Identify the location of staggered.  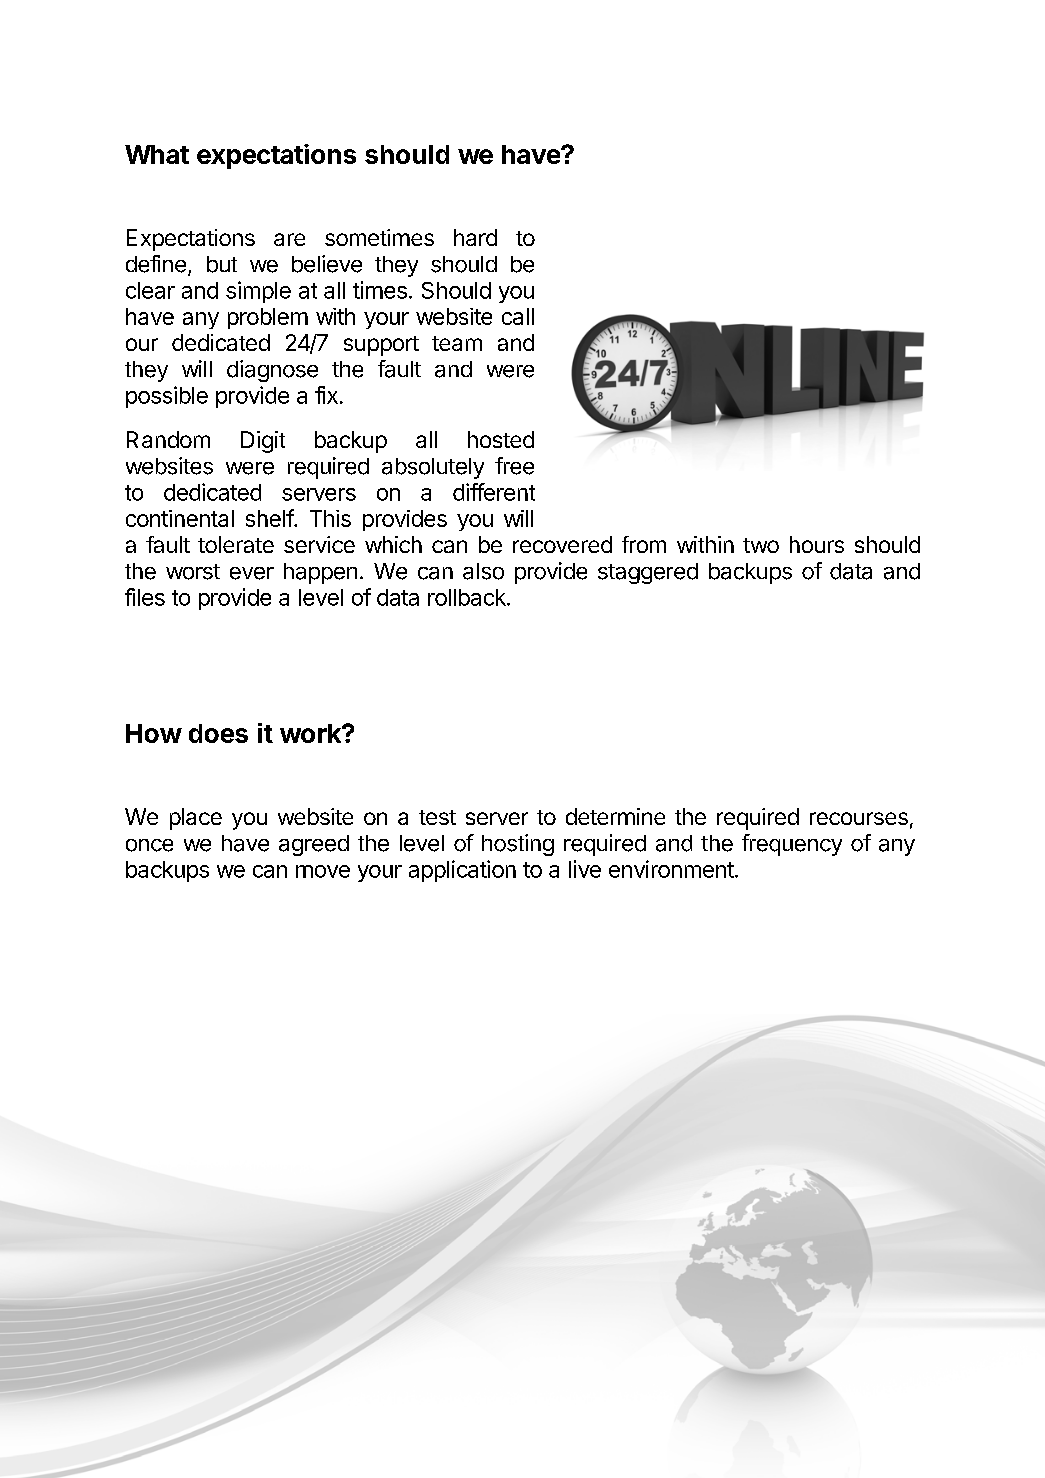
(648, 573).
